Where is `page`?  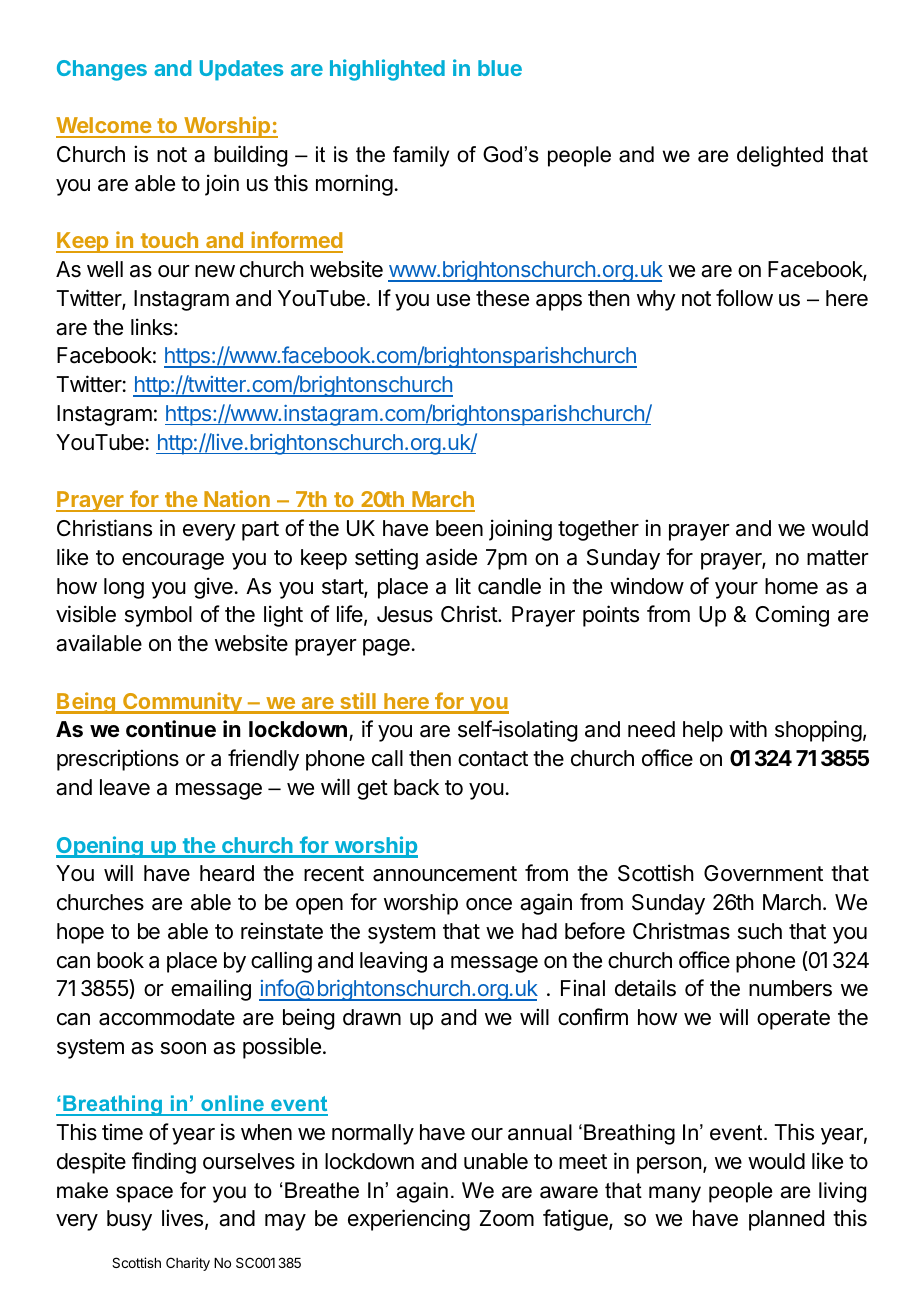
page is located at coordinates (386, 647).
